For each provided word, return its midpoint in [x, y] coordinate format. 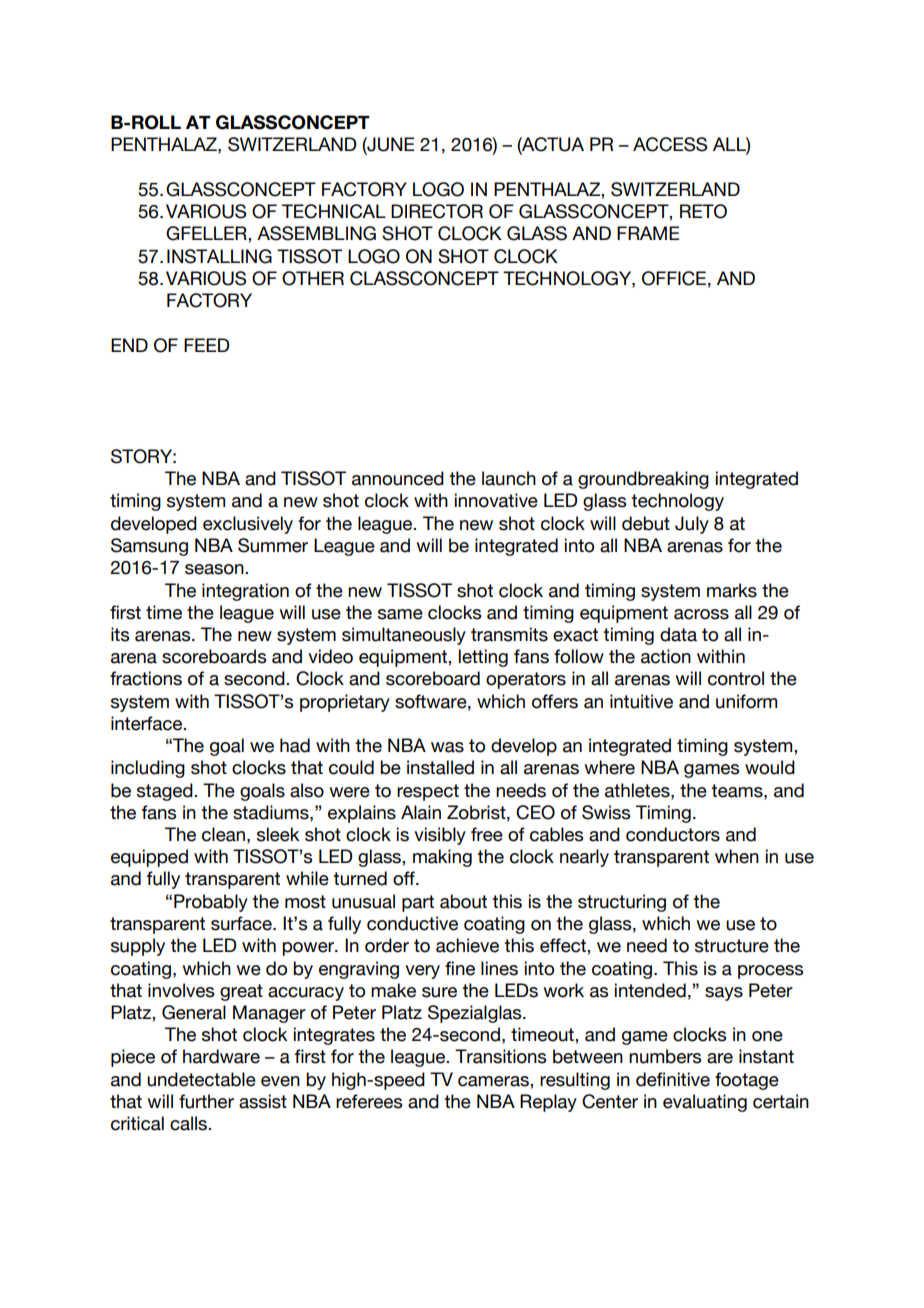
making [442, 858]
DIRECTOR [437, 211]
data [678, 634]
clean [223, 834]
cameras [494, 1081]
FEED [206, 345]
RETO [703, 211]
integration [245, 592]
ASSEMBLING [316, 233]
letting [483, 658]
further [206, 1101]
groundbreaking [643, 480]
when [737, 856]
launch [509, 478]
